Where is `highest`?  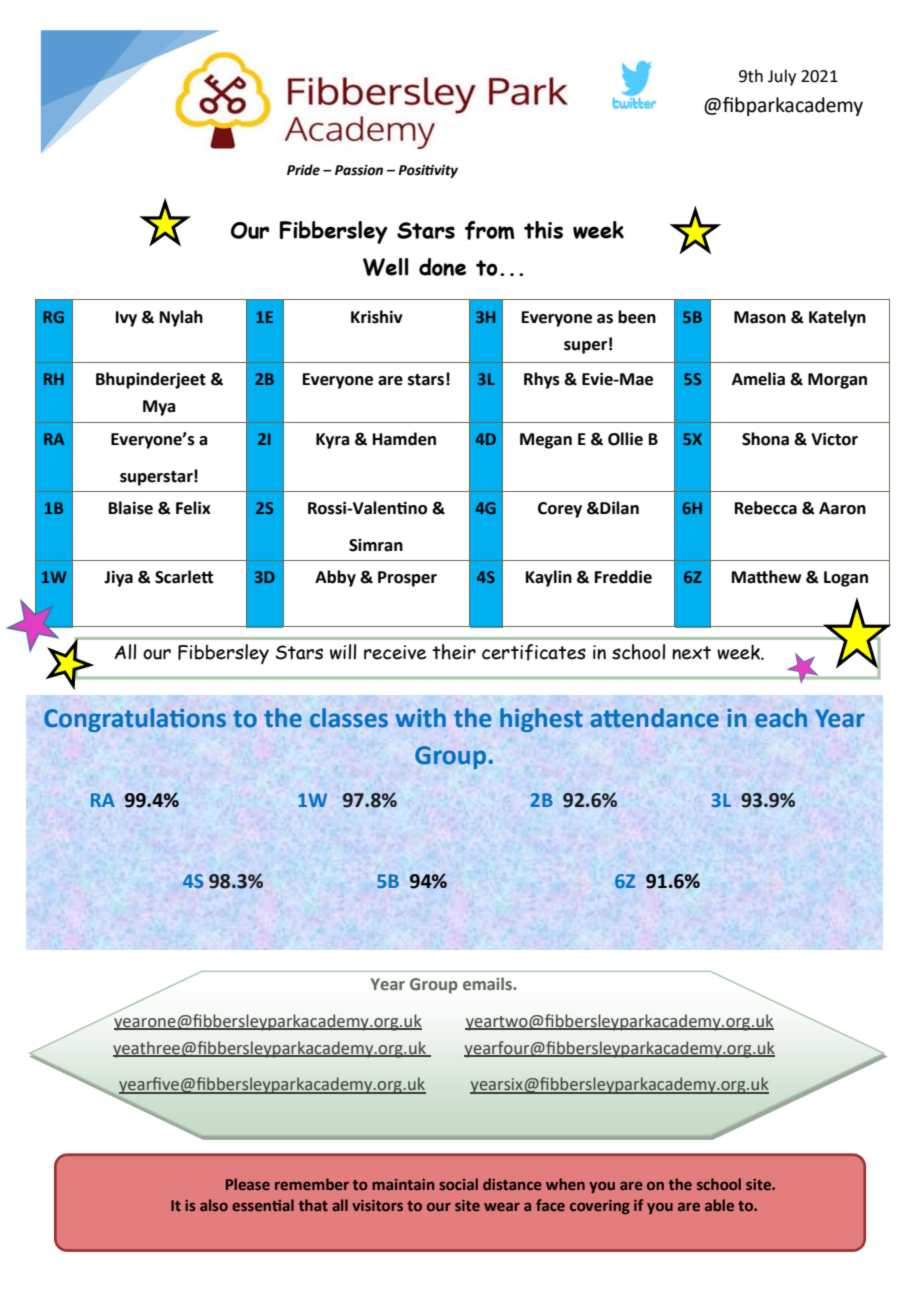
highest is located at coordinates (541, 720).
